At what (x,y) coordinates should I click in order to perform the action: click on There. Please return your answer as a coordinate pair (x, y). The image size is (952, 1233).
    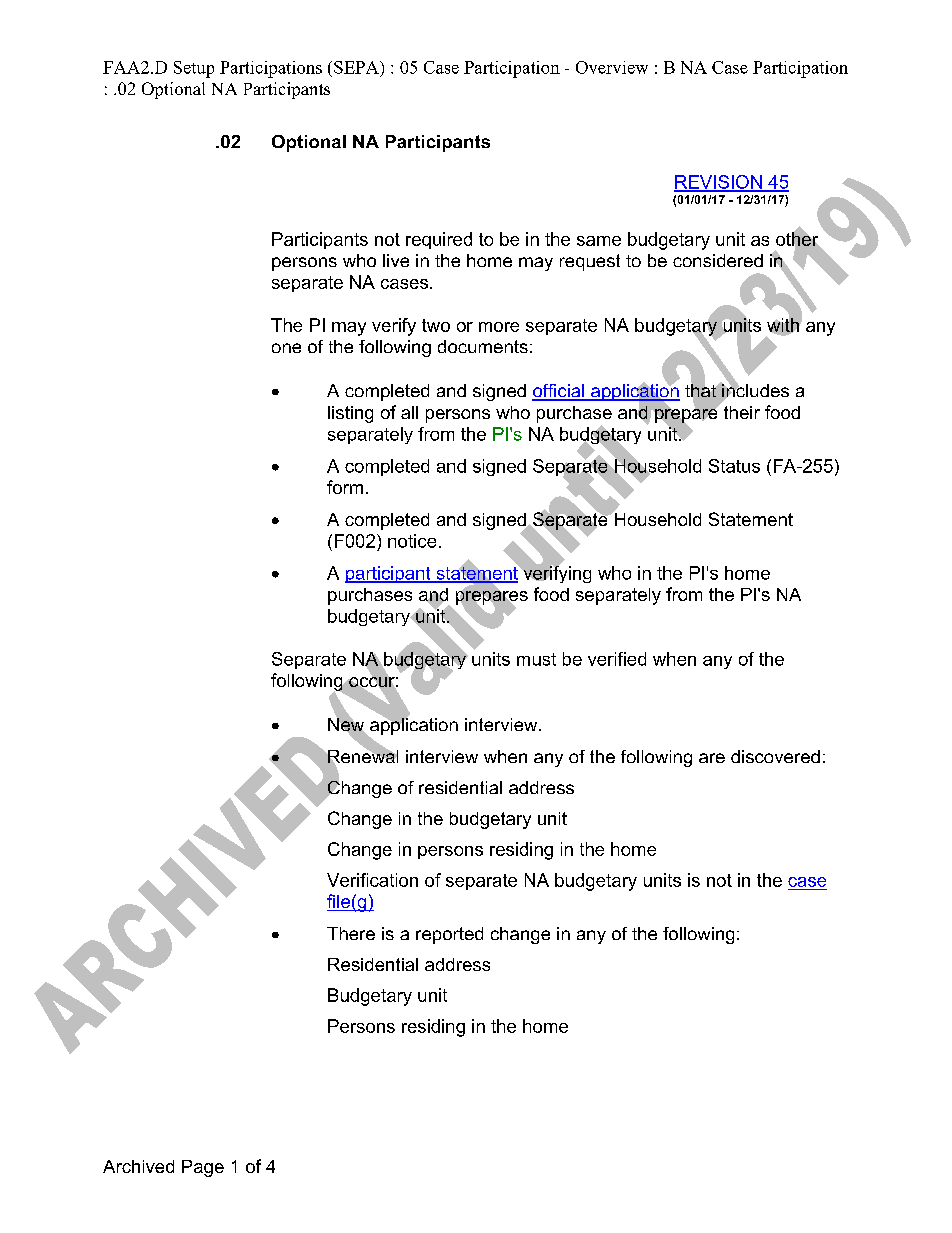
    Looking at the image, I should click on (351, 933).
